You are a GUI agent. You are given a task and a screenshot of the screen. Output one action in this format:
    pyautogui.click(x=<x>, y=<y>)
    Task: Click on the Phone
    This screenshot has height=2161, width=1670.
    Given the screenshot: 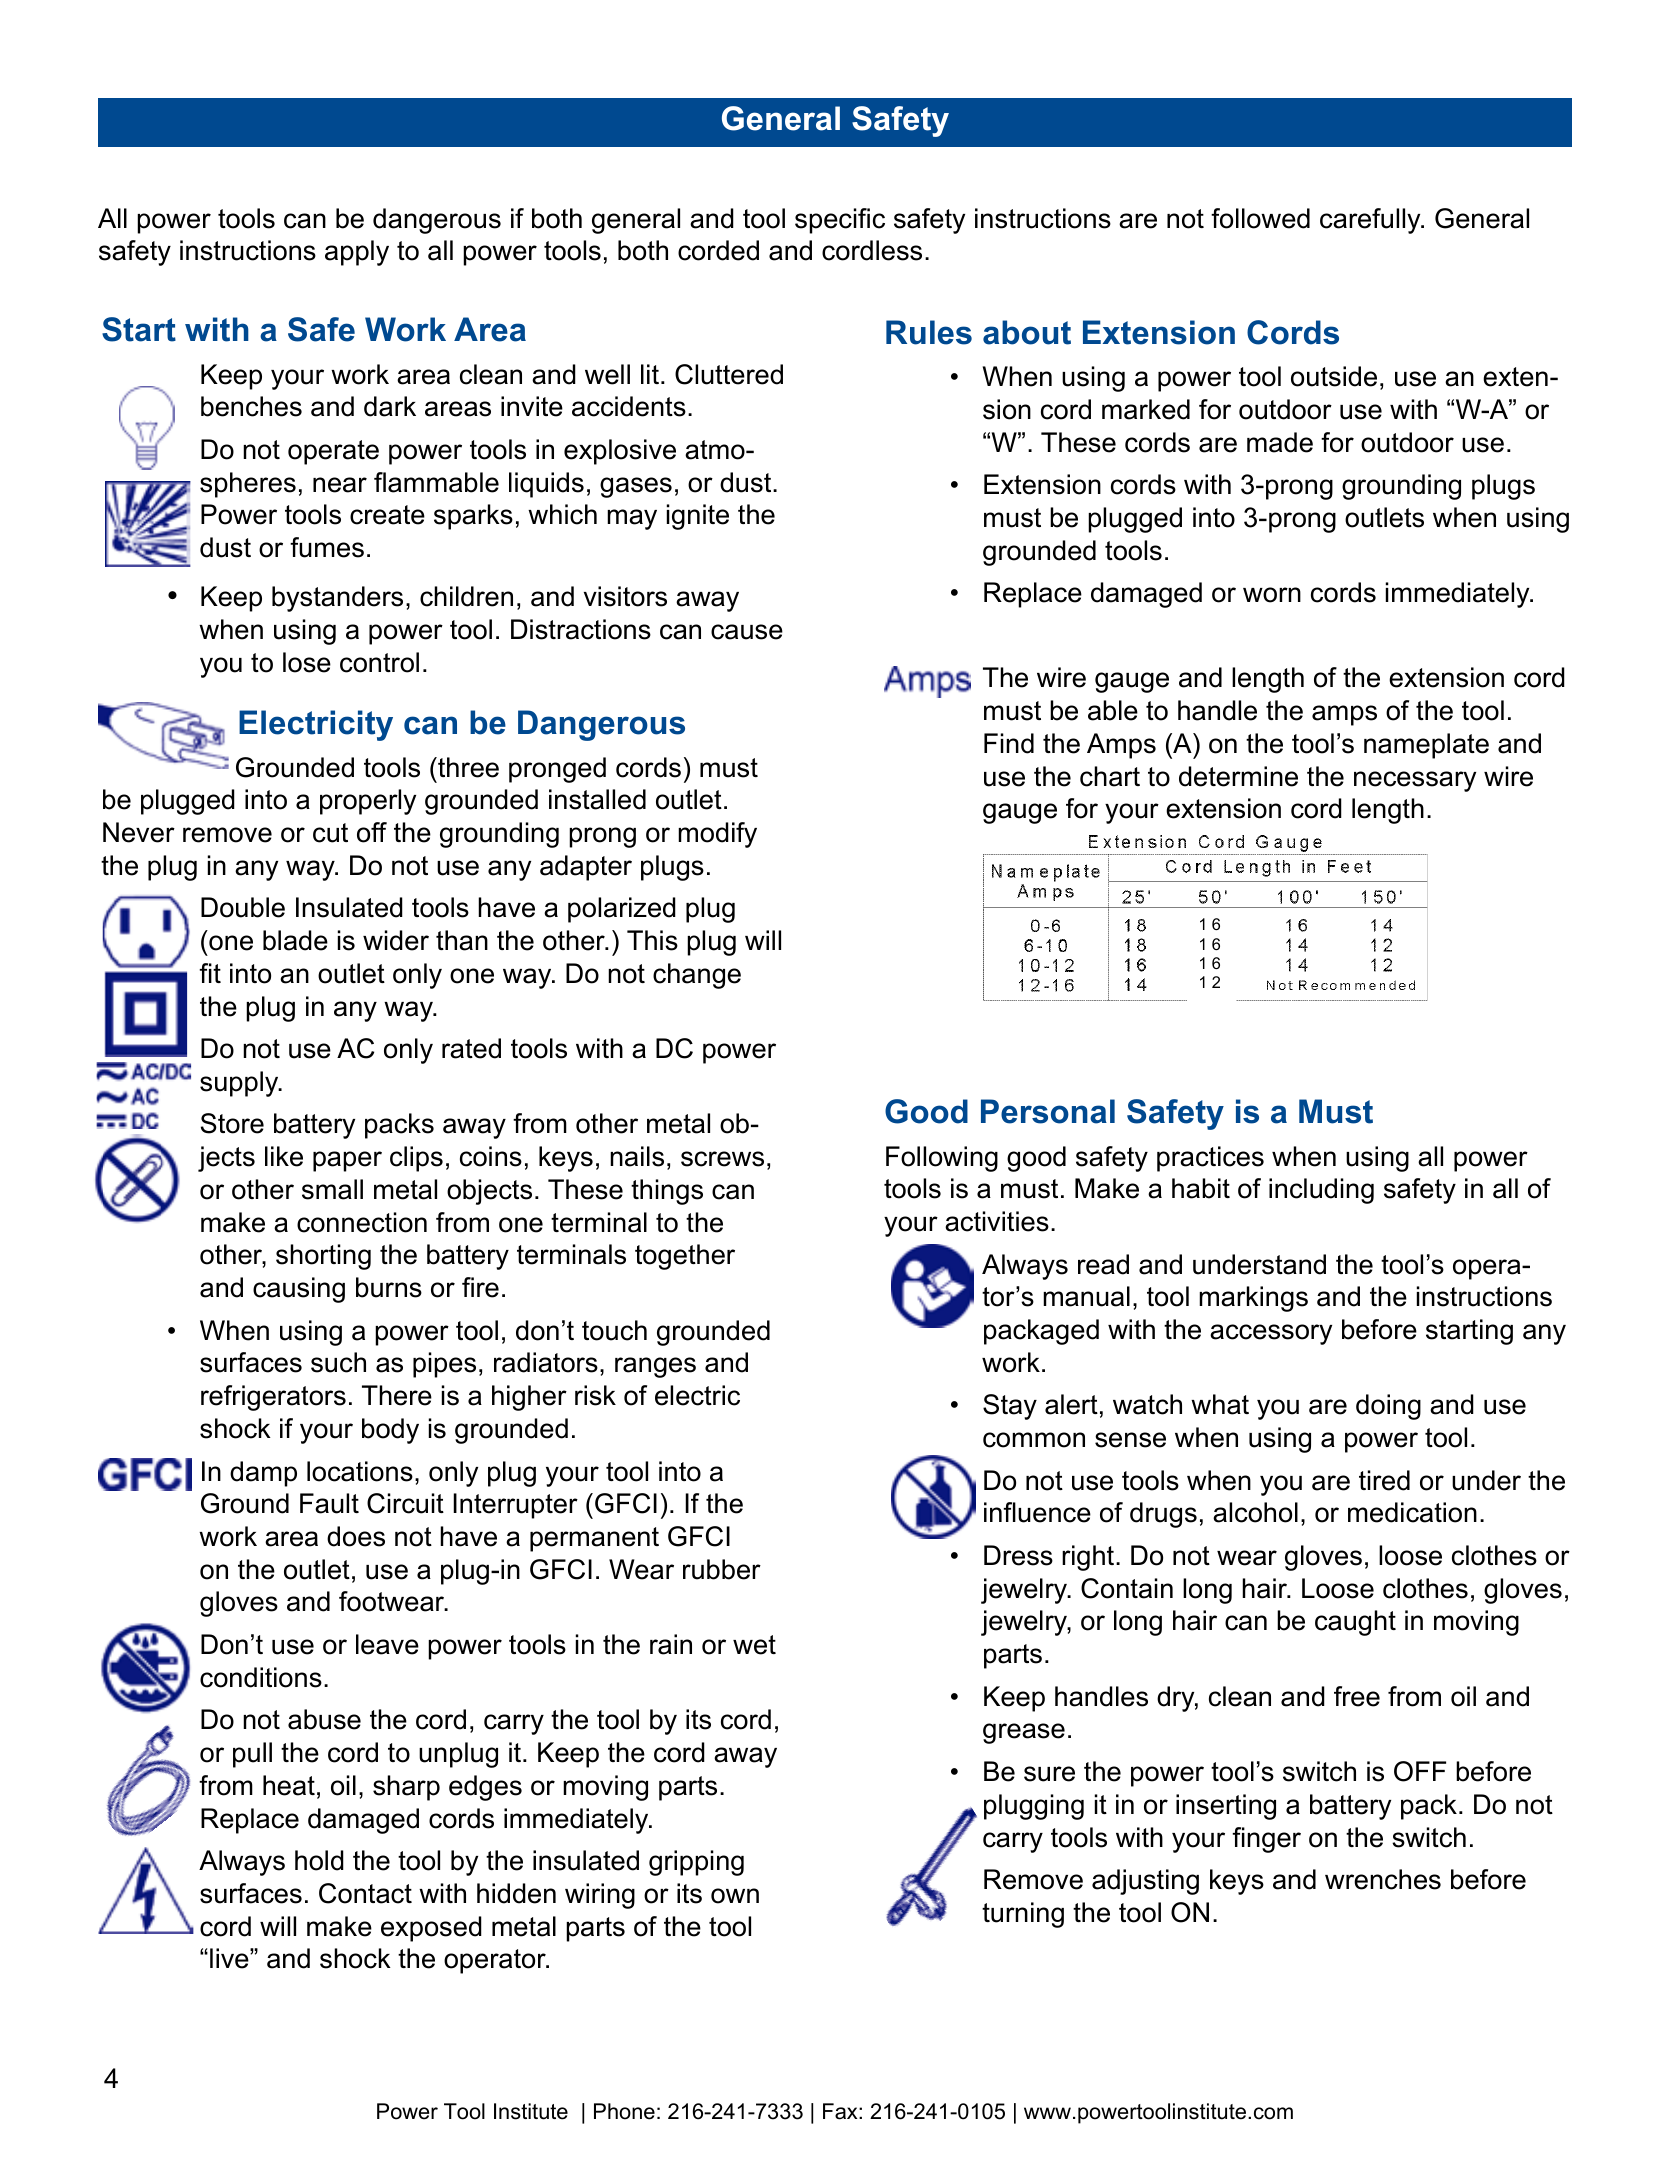 What is the action you would take?
    pyautogui.click(x=624, y=2111)
